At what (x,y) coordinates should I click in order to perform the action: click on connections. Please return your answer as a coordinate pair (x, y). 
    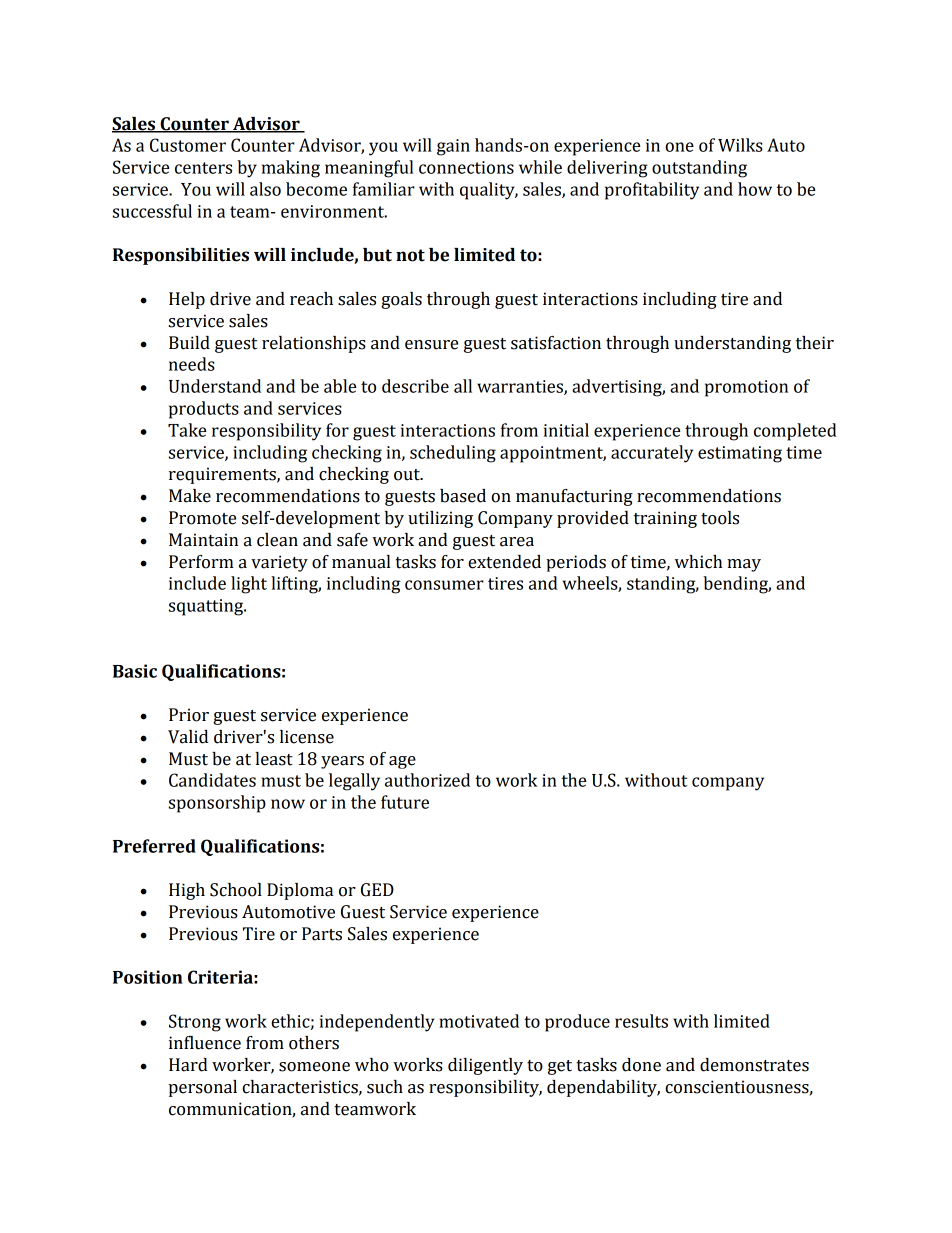
    Looking at the image, I should click on (466, 167).
